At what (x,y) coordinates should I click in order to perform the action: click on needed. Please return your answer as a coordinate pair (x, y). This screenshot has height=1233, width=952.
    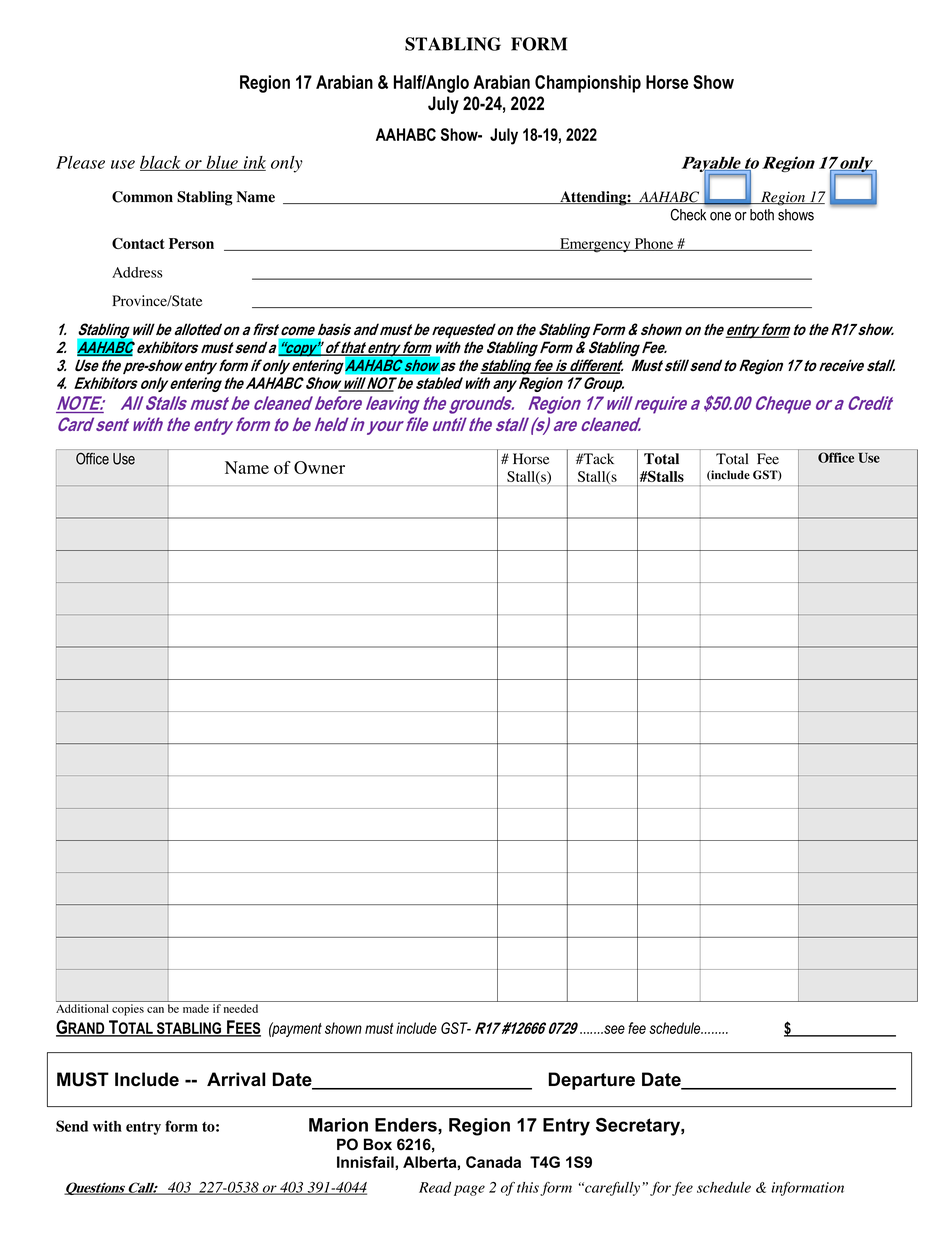
    Looking at the image, I should click on (241, 1008).
